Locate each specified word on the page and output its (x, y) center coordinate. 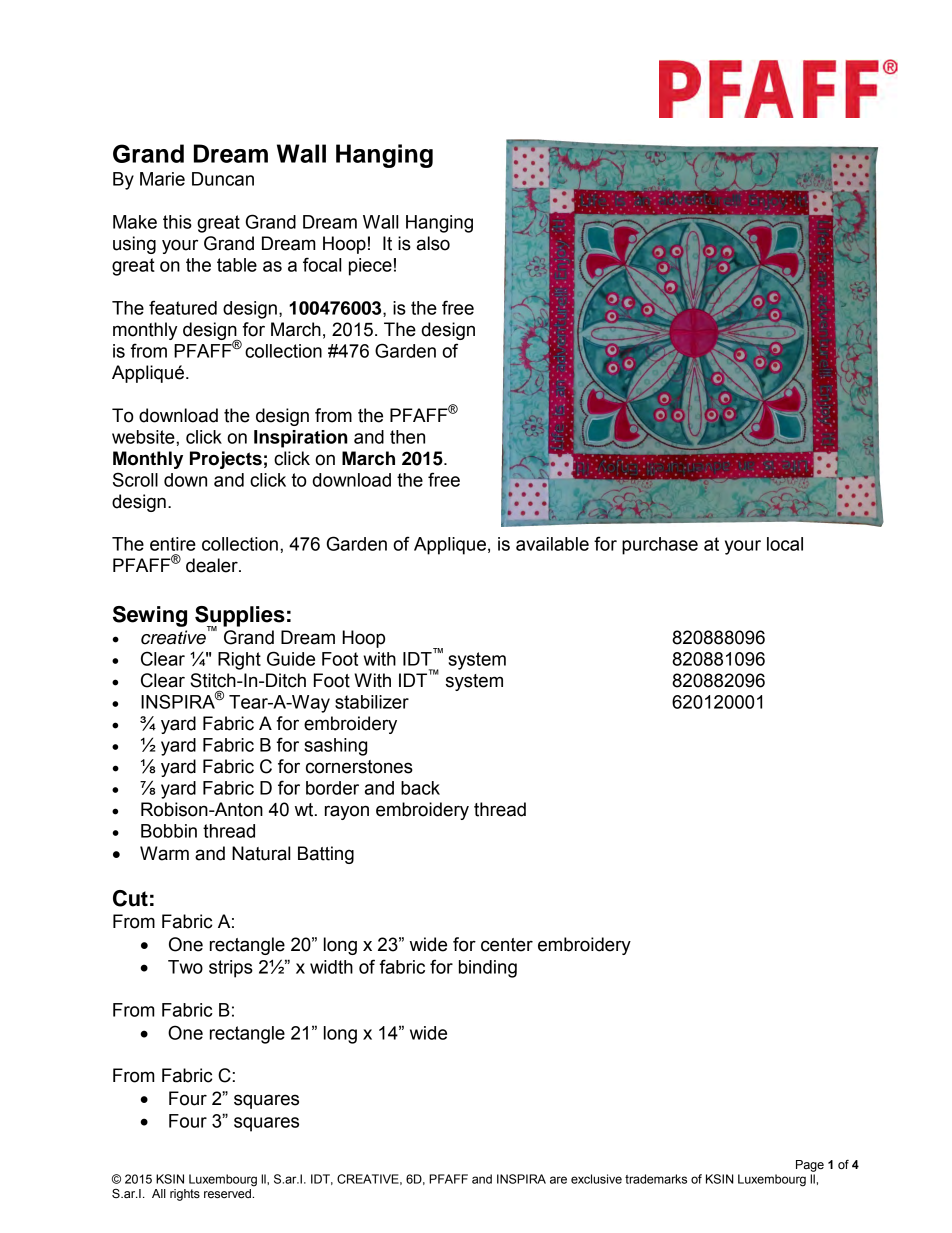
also (433, 243)
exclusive (596, 1179)
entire (173, 544)
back (420, 788)
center (507, 945)
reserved (228, 1194)
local (785, 544)
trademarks (656, 1179)
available (552, 544)
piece (370, 267)
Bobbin (169, 831)
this (177, 222)
